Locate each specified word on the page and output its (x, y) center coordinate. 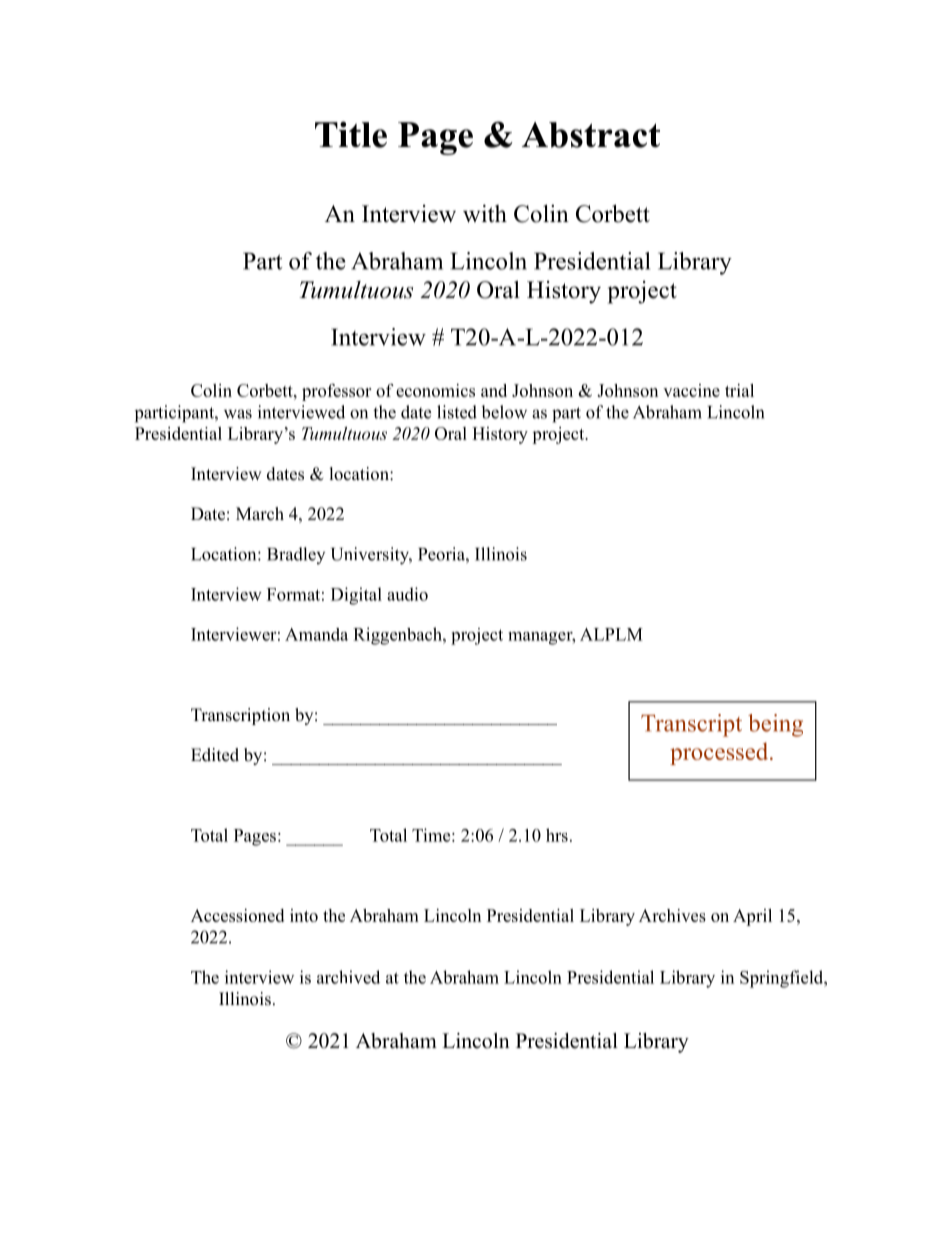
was (238, 414)
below (504, 412)
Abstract (591, 135)
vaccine (691, 390)
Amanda (316, 634)
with (485, 214)
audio (407, 594)
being (775, 725)
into (304, 915)
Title (351, 134)
